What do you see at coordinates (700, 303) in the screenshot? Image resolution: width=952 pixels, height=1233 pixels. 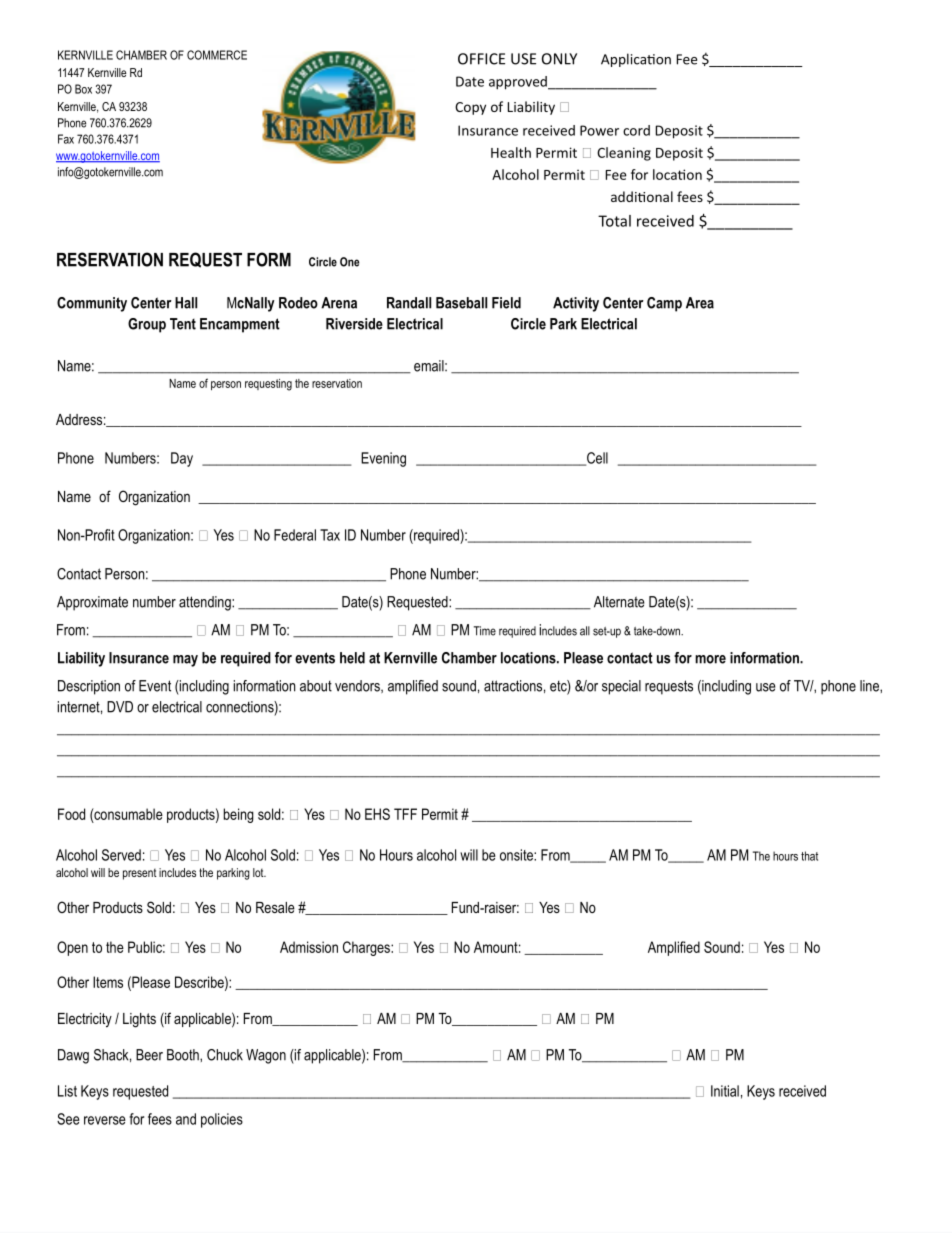 I see `Area` at bounding box center [700, 303].
